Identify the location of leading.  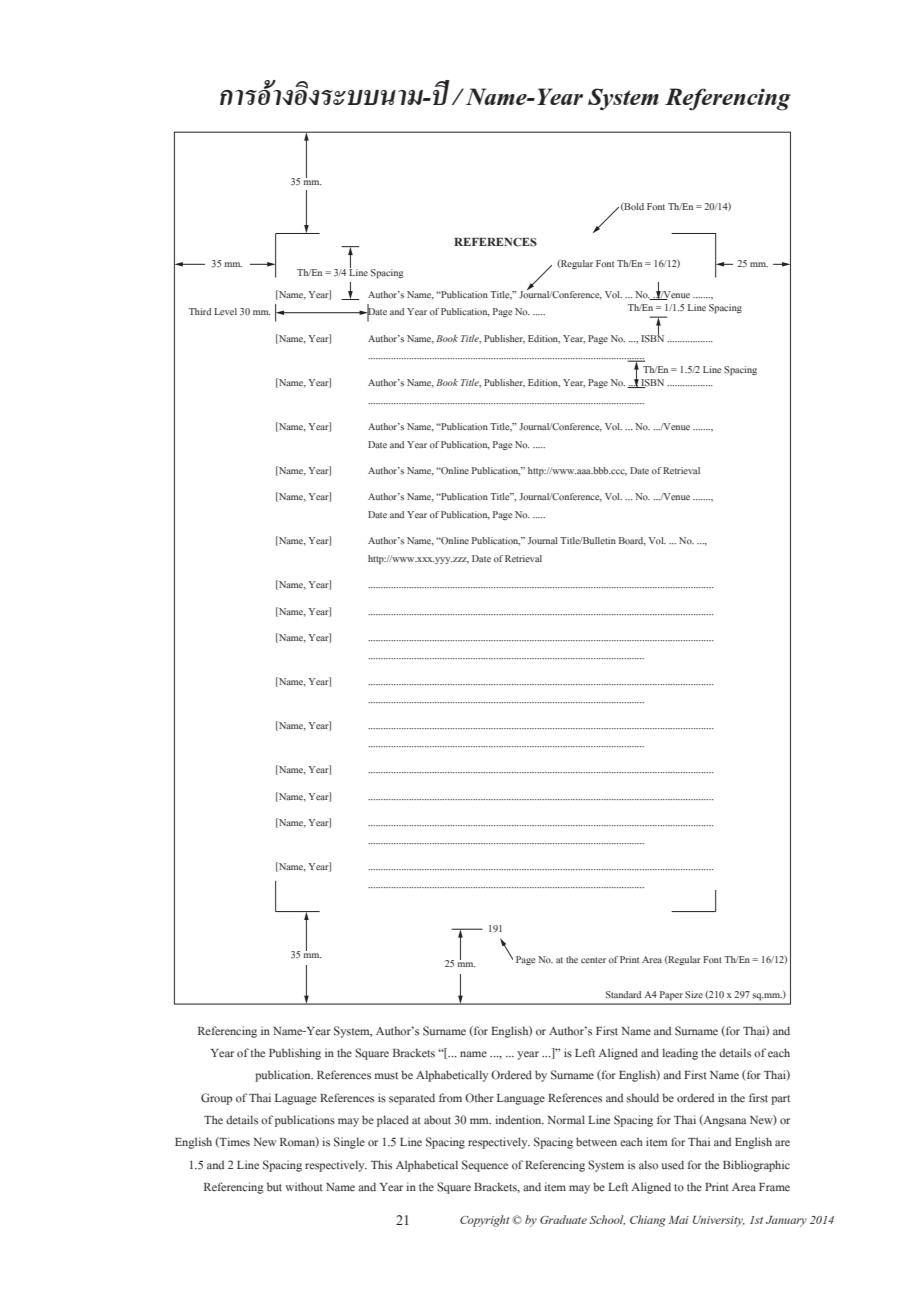
(680, 1054).
